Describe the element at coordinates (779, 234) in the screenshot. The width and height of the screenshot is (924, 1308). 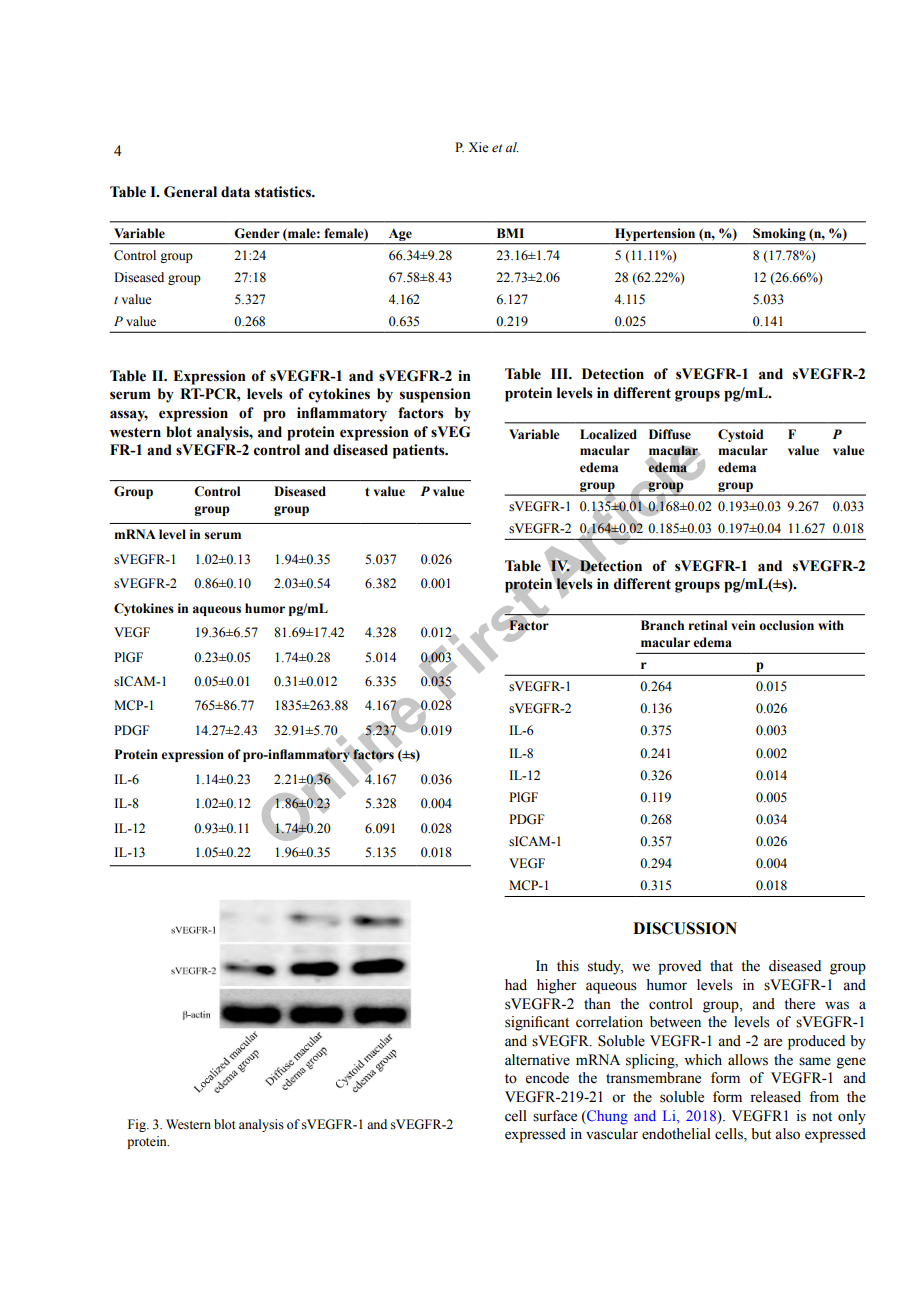
I see `Smoking` at that location.
